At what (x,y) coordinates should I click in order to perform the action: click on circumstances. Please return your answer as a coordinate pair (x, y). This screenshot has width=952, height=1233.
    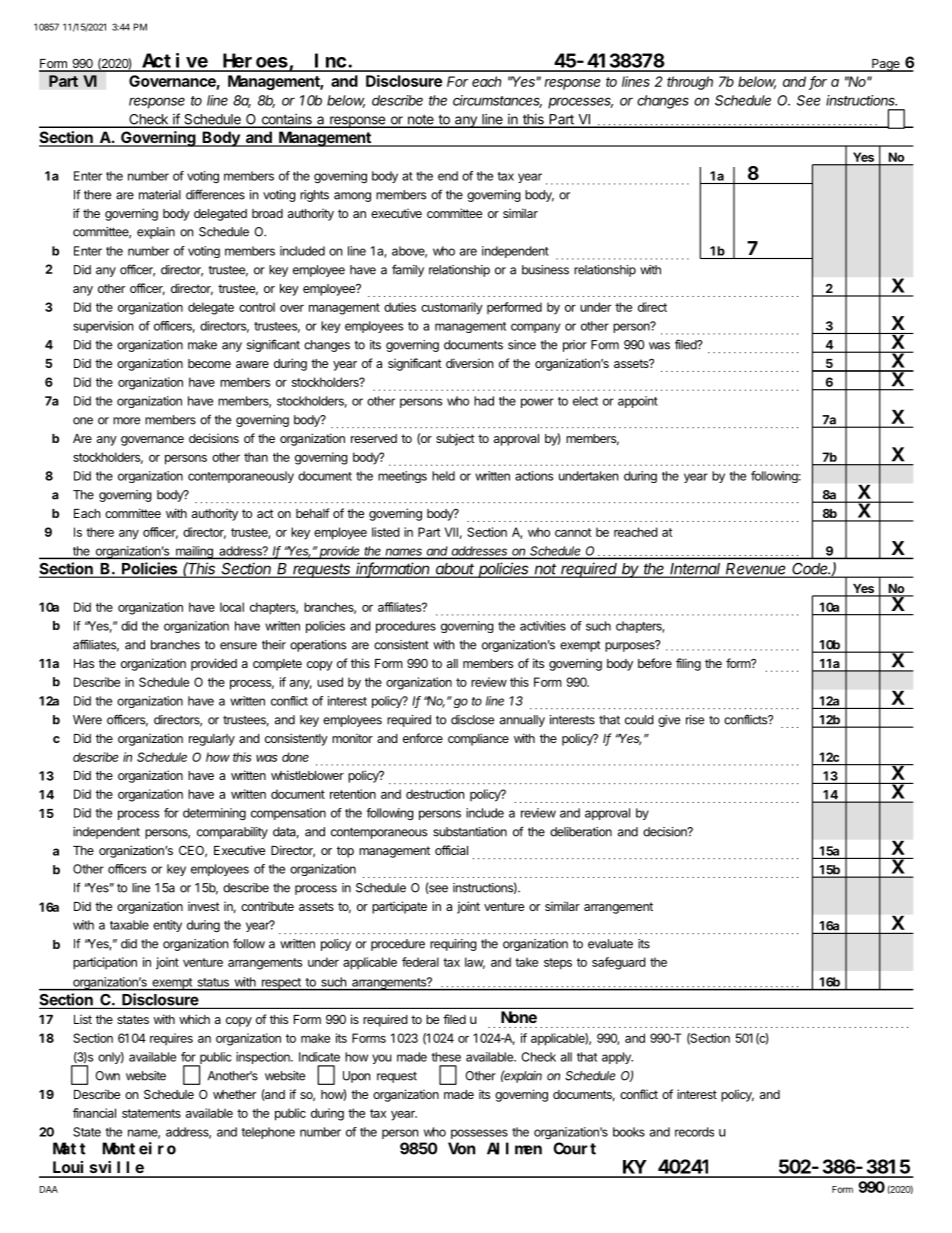
    Looking at the image, I should click on (497, 101).
